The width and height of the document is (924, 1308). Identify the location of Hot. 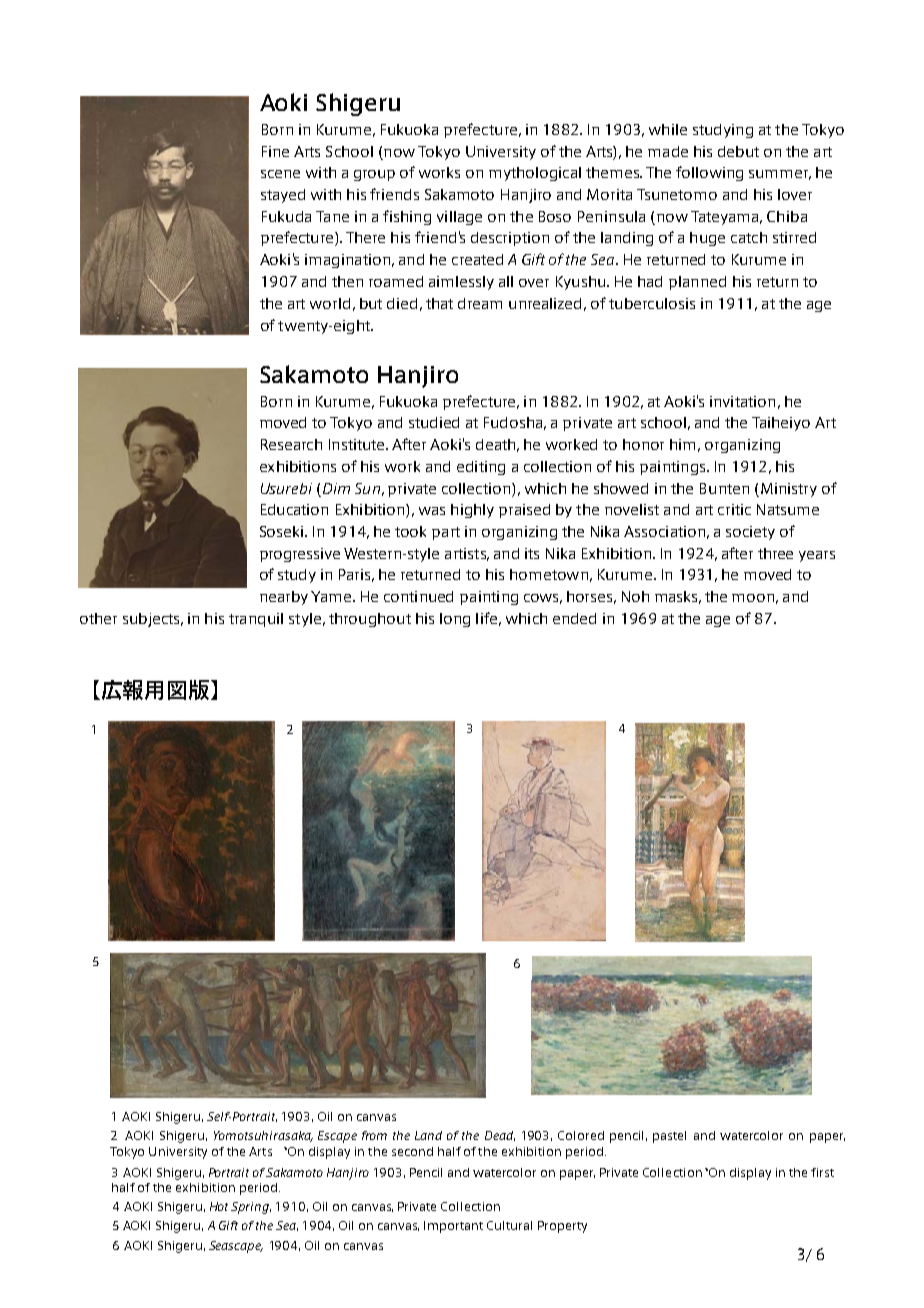
(221, 1206).
